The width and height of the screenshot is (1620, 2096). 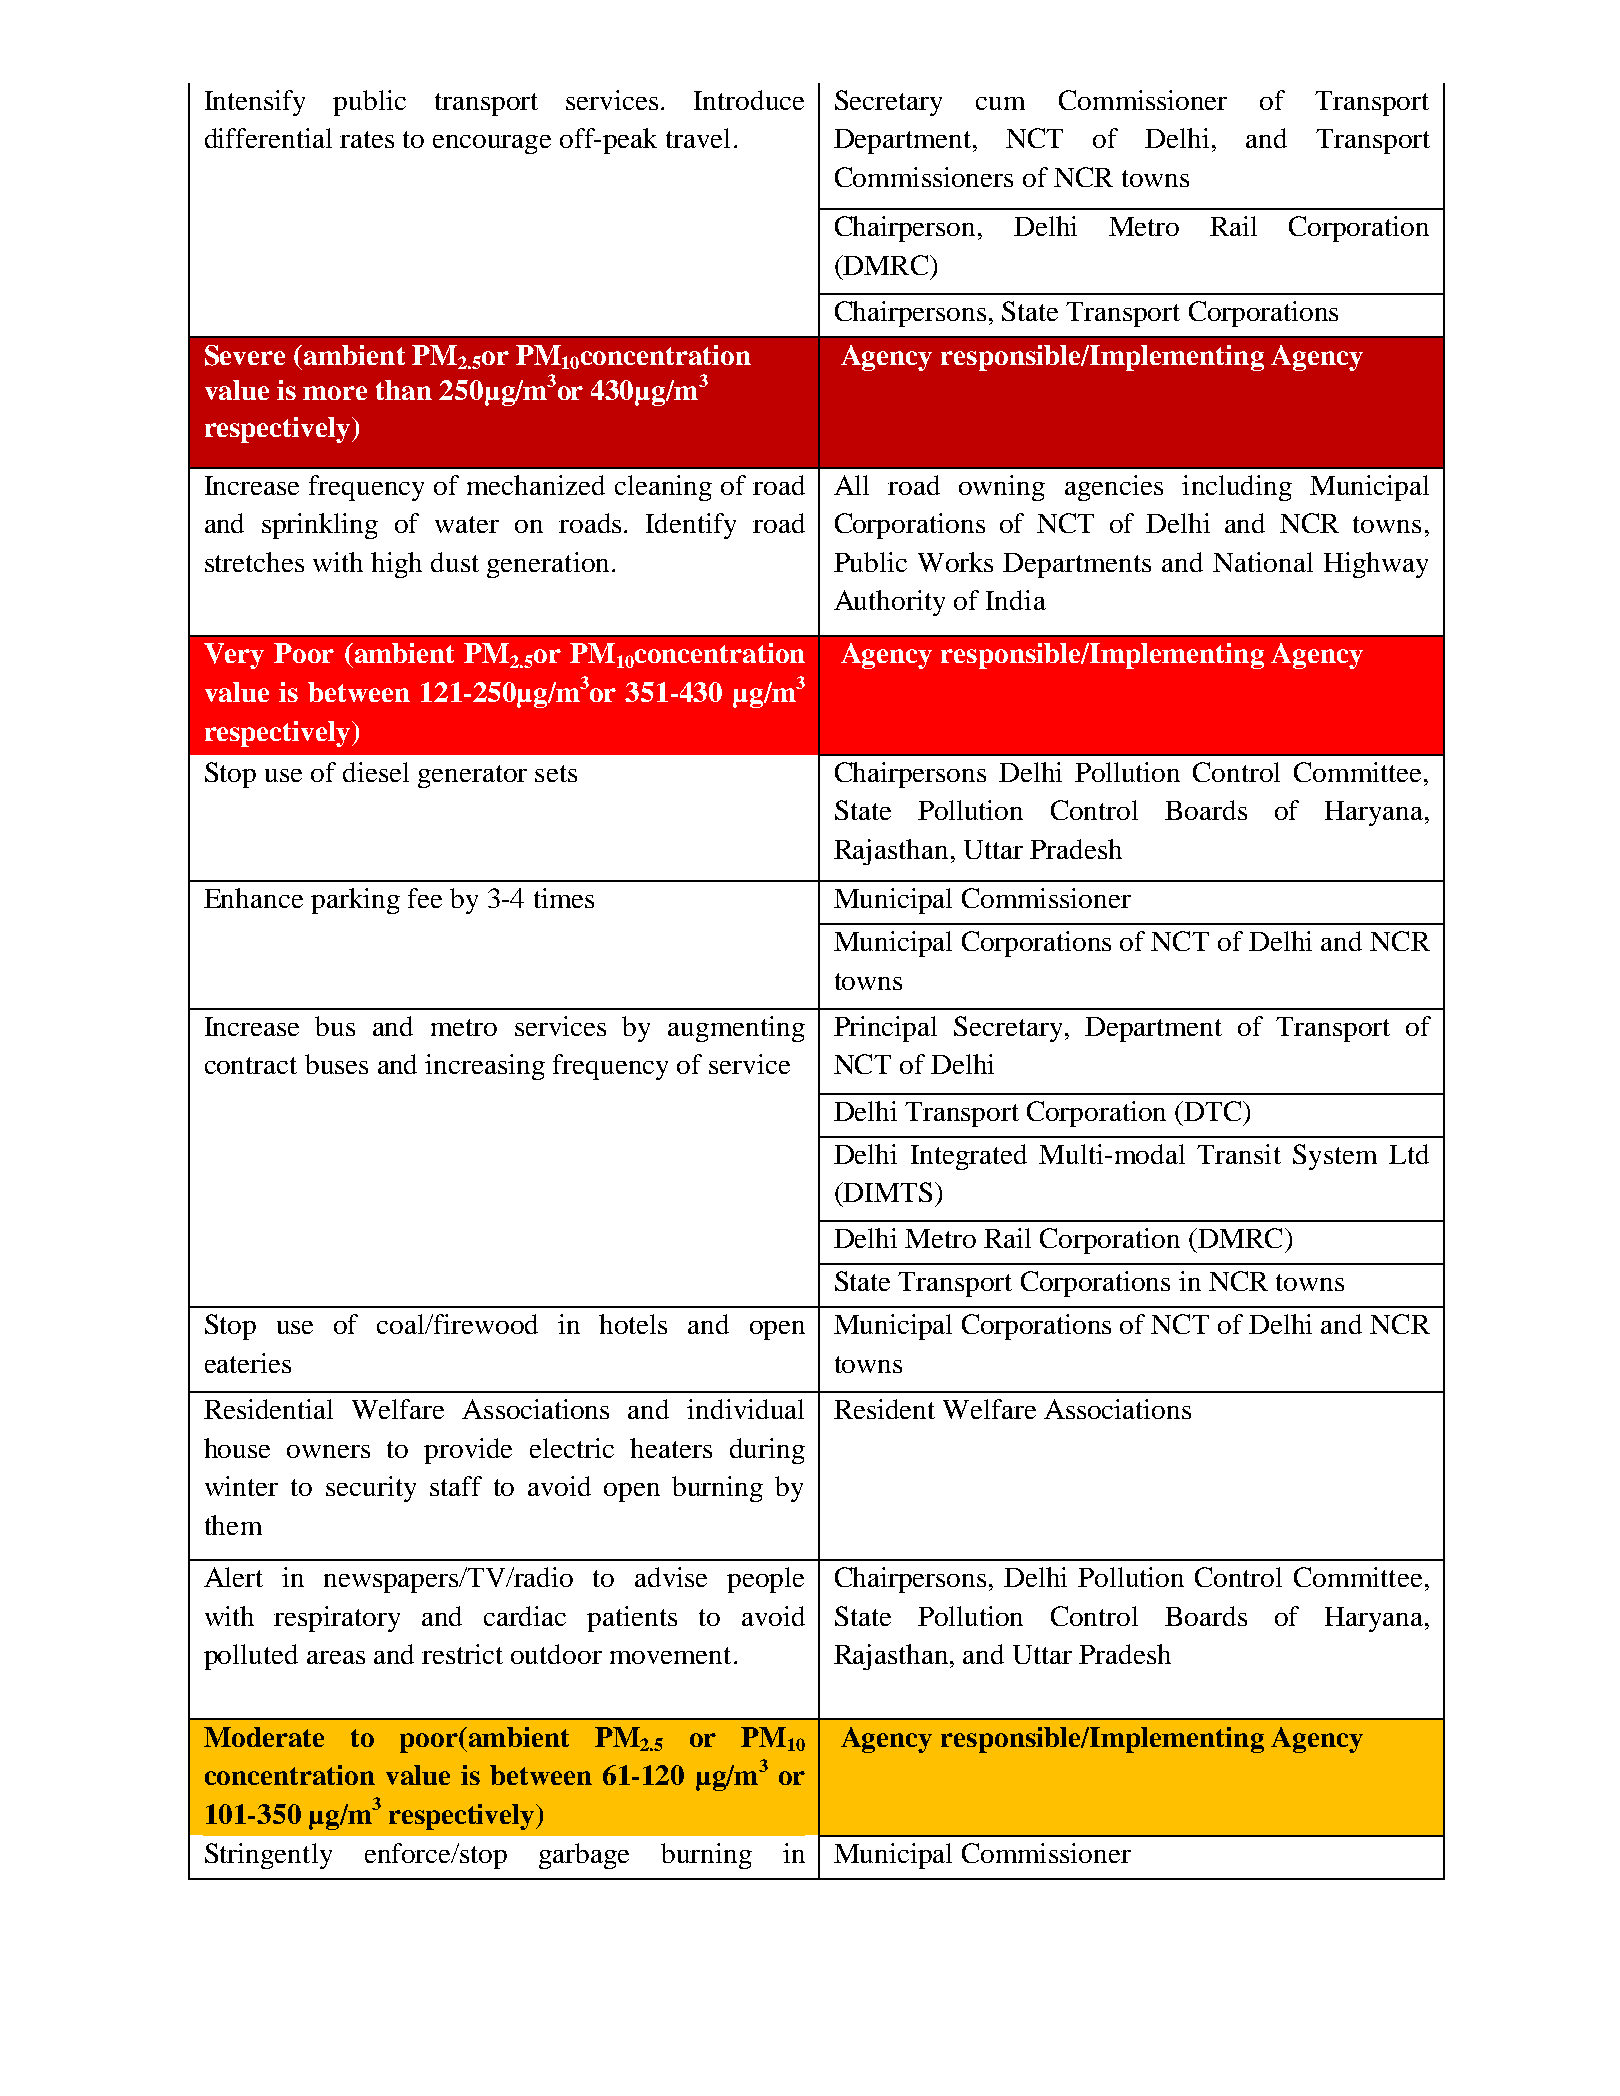 What do you see at coordinates (749, 100) in the screenshot?
I see `Introduce` at bounding box center [749, 100].
